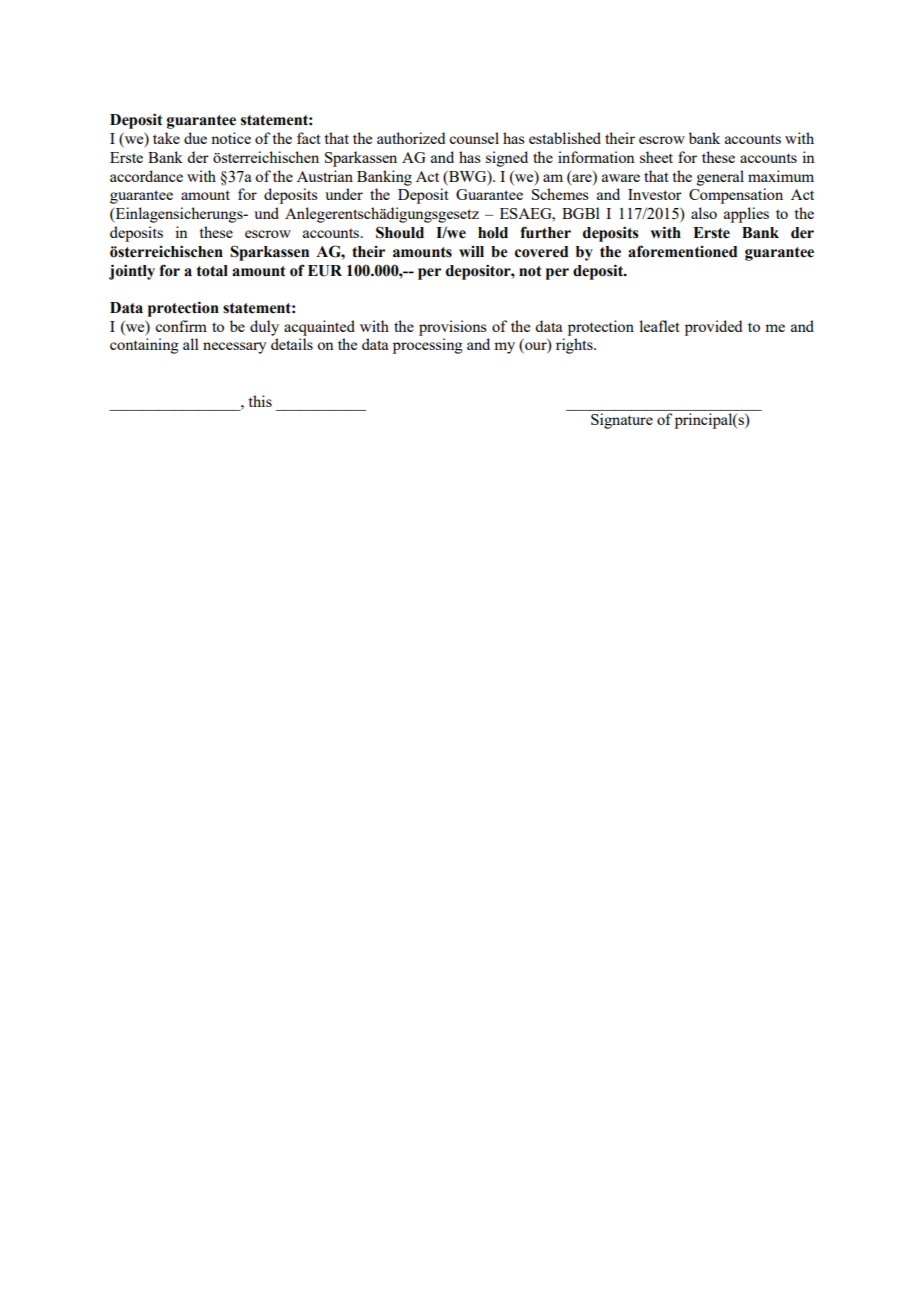 This image has width=924, height=1308. What do you see at coordinates (704, 213) in the image?
I see `also` at bounding box center [704, 213].
